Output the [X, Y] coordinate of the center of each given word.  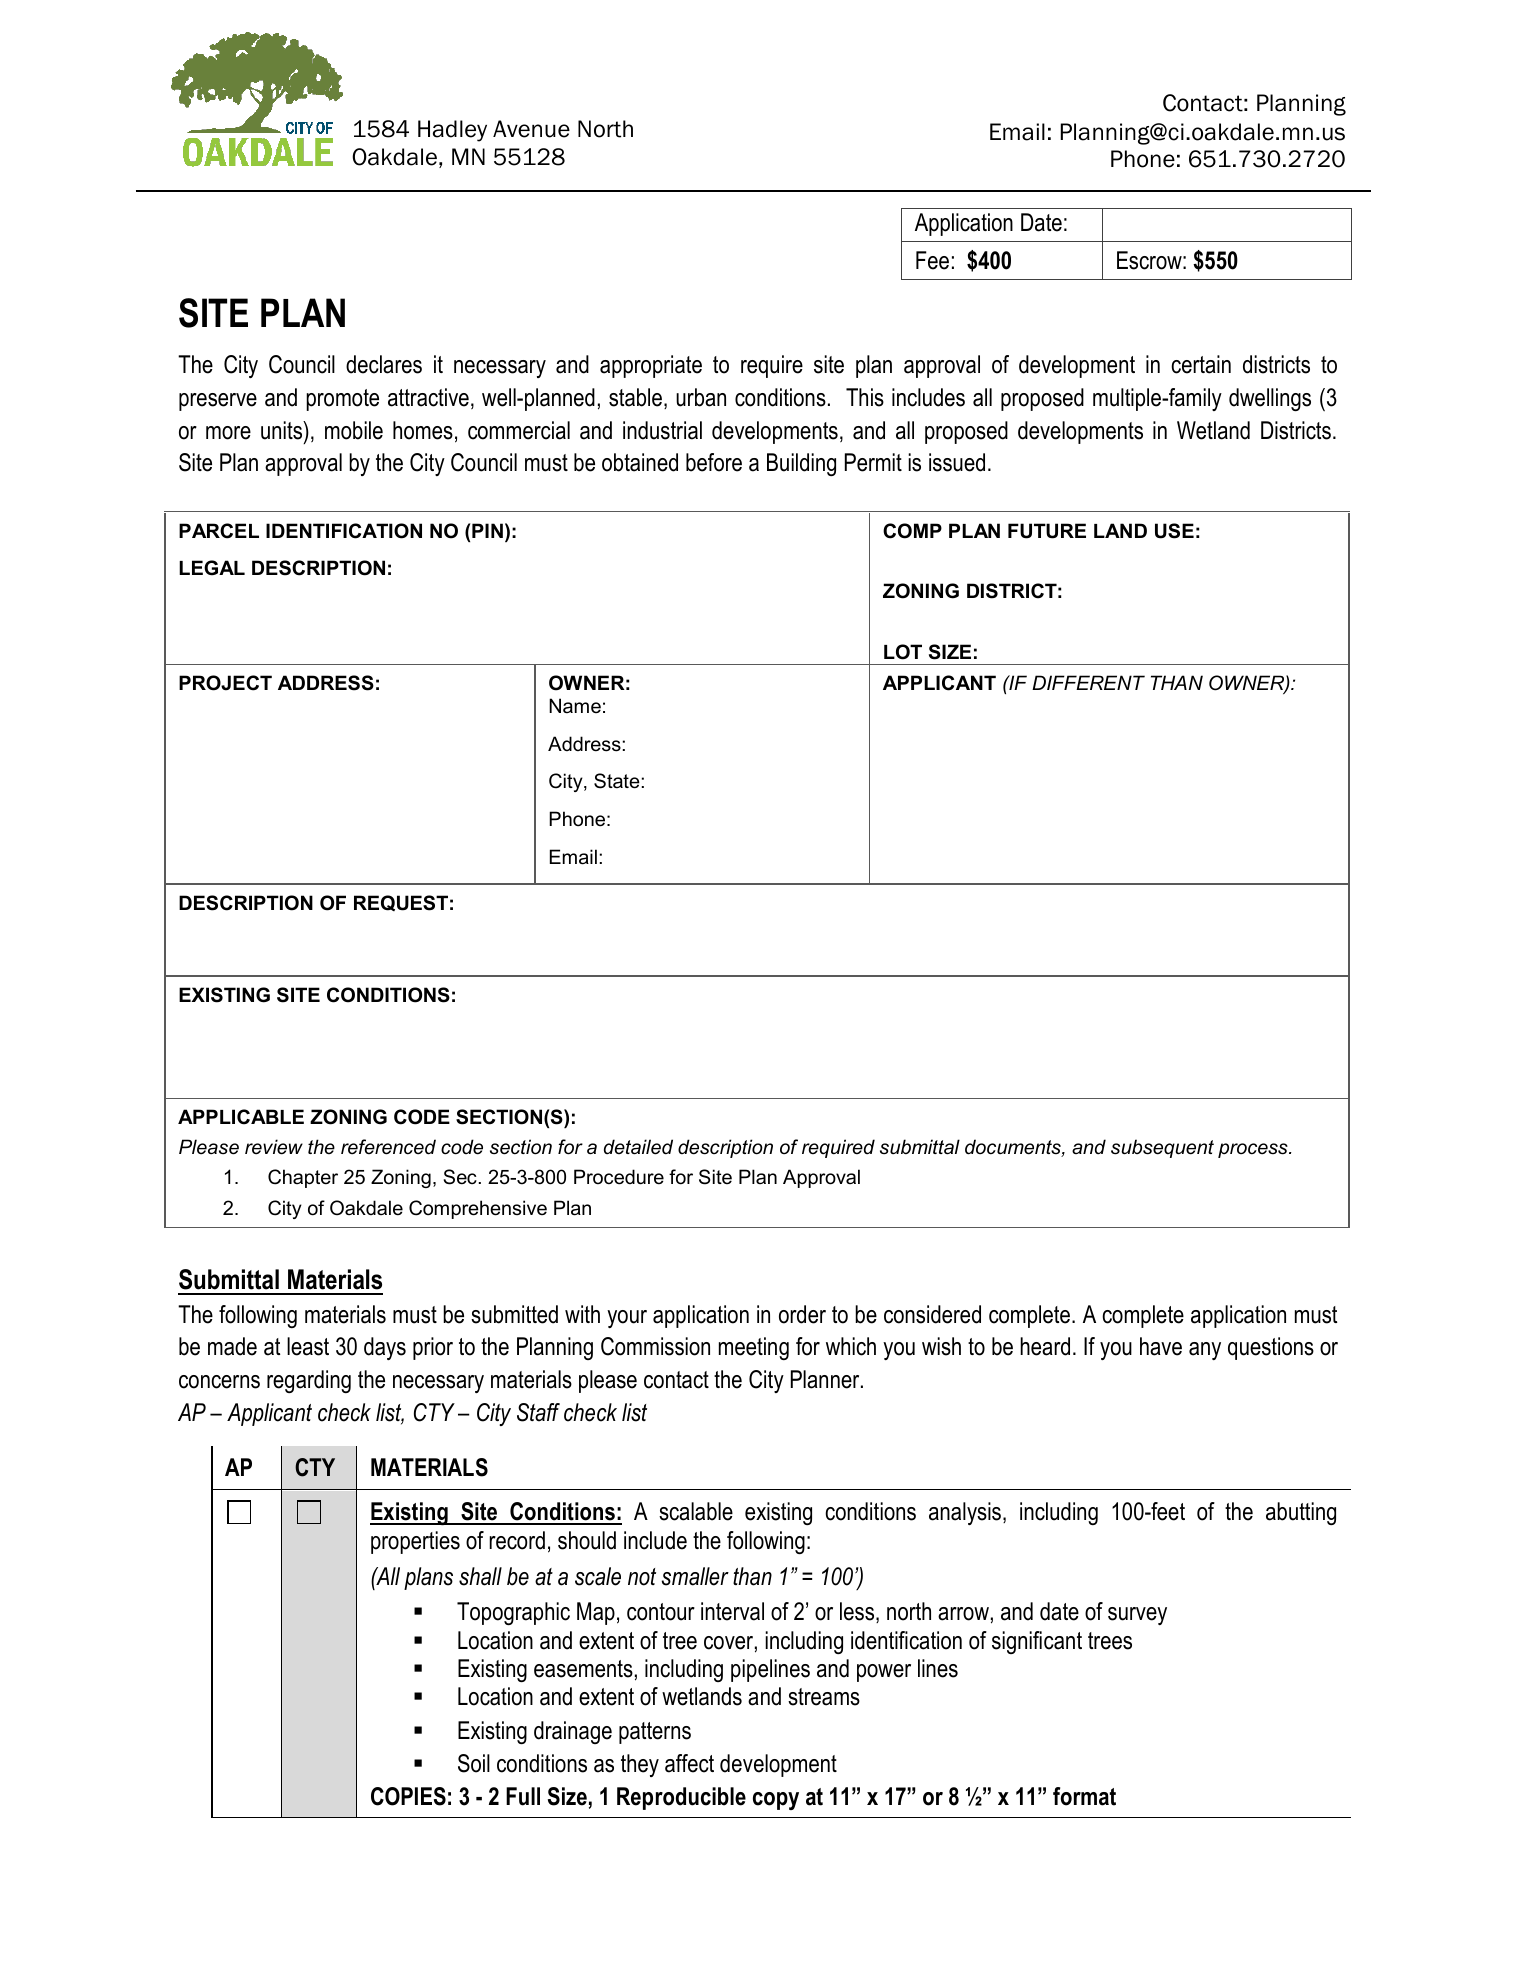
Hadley [452, 131]
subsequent [1162, 1148]
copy [776, 1801]
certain [1201, 364]
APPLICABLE [241, 1117]
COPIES [408, 1796]
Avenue [531, 129]
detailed [638, 1147]
